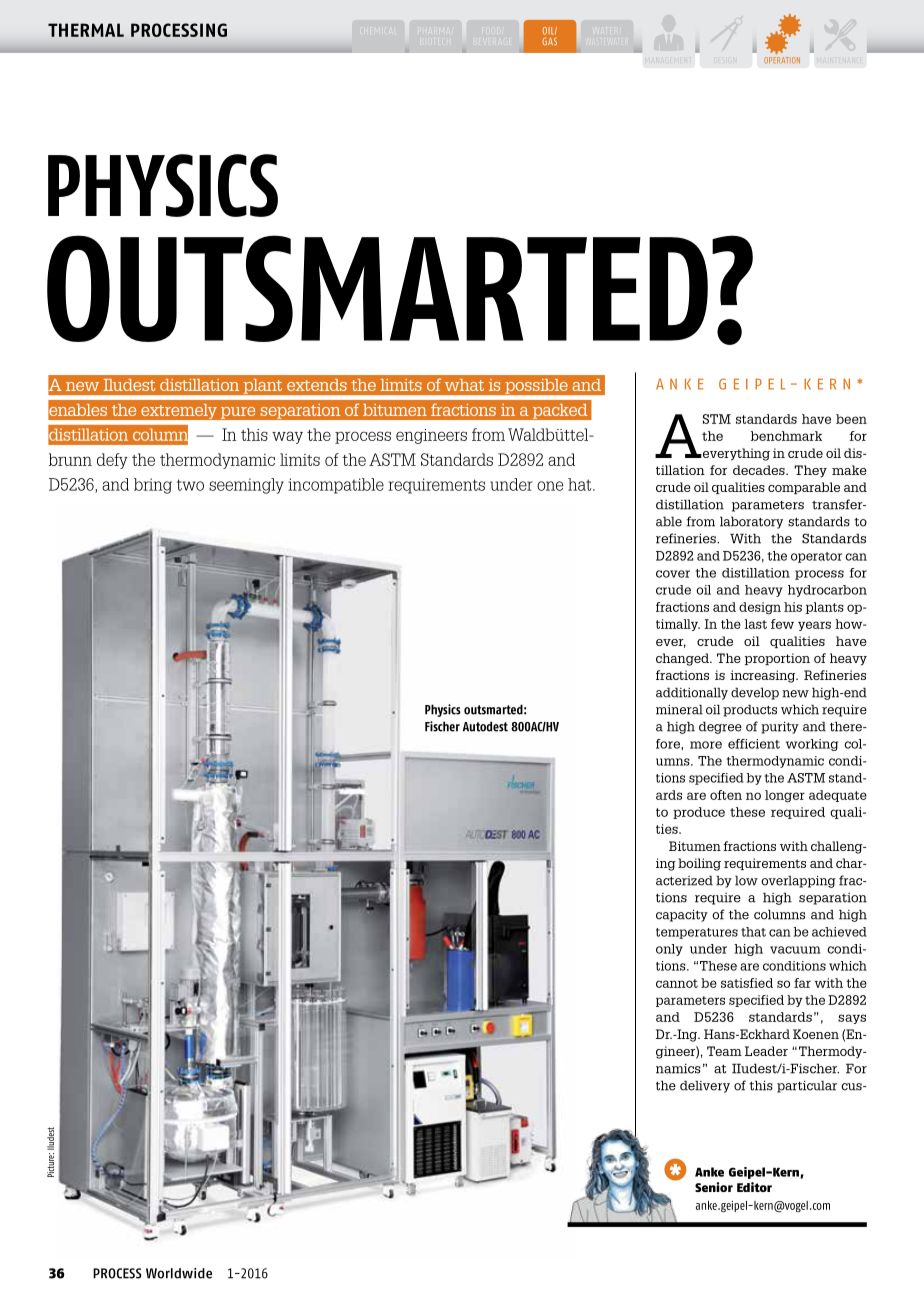 The width and height of the image is (924, 1308). I want to click on Worldwide, so click(179, 1273).
